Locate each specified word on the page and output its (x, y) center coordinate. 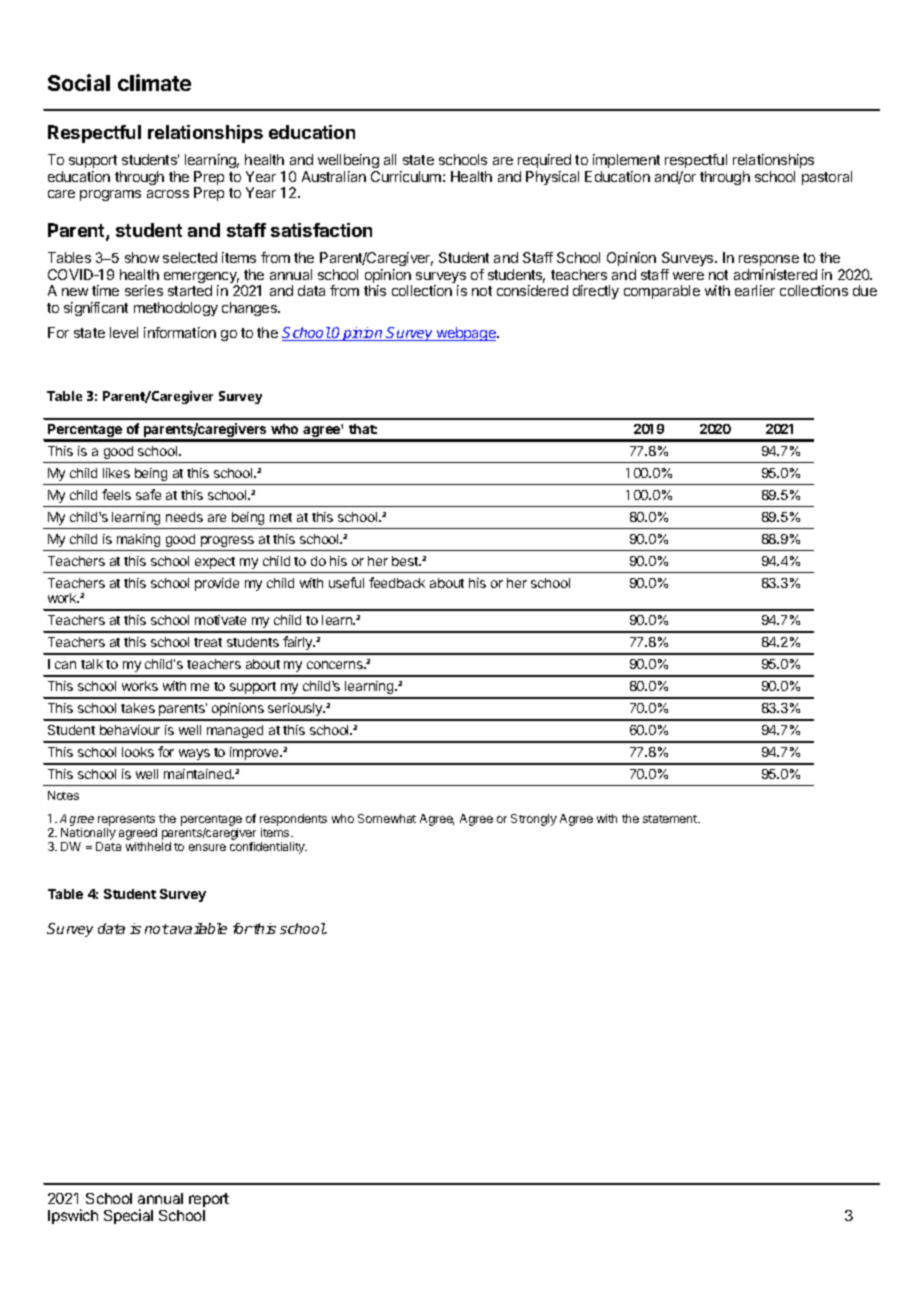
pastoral (827, 178)
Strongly (534, 820)
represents (127, 822)
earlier (755, 290)
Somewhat (387, 818)
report (209, 1200)
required (544, 161)
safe (148, 494)
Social (79, 82)
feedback (397, 582)
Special (128, 1216)
